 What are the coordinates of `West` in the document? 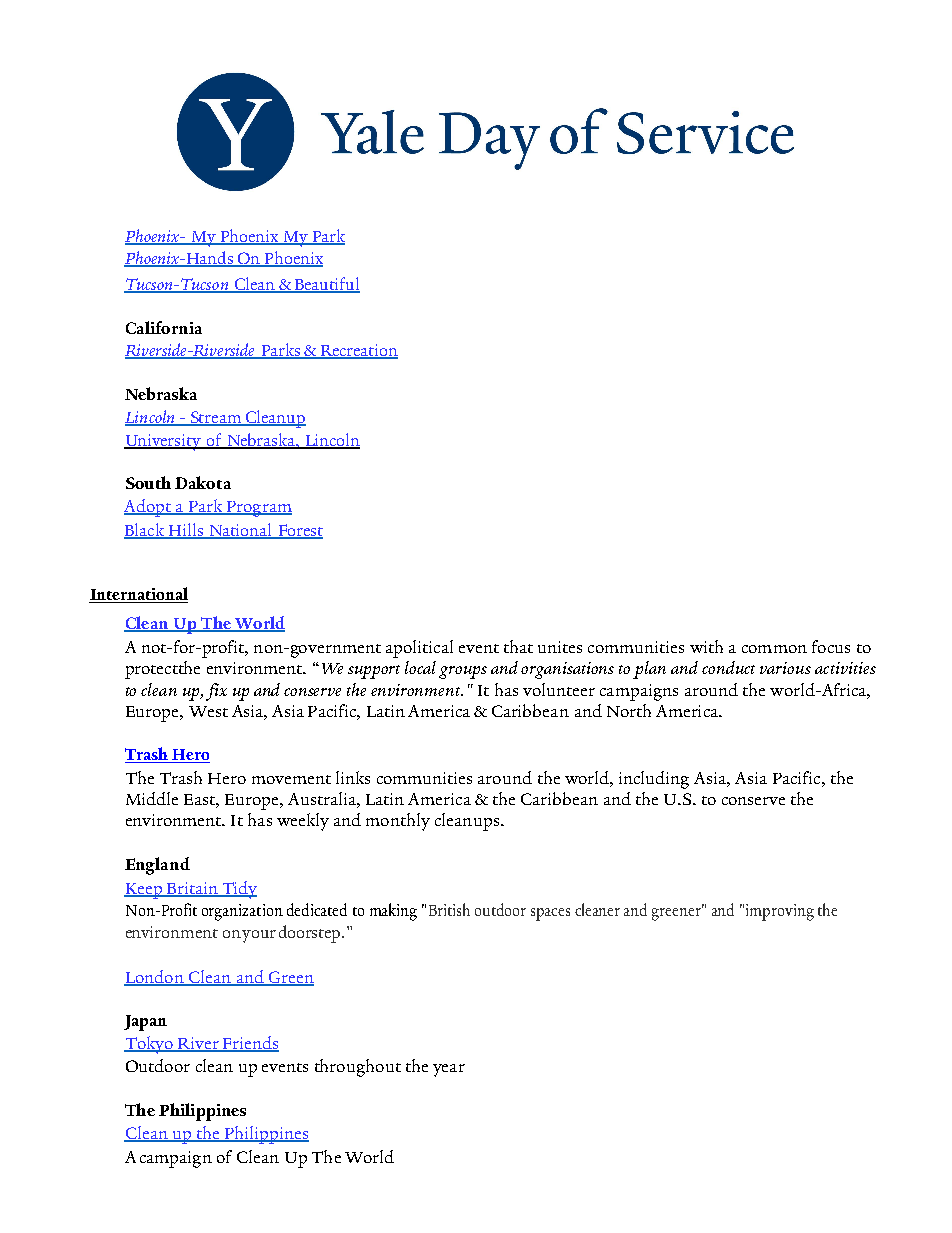 It's located at (208, 711).
